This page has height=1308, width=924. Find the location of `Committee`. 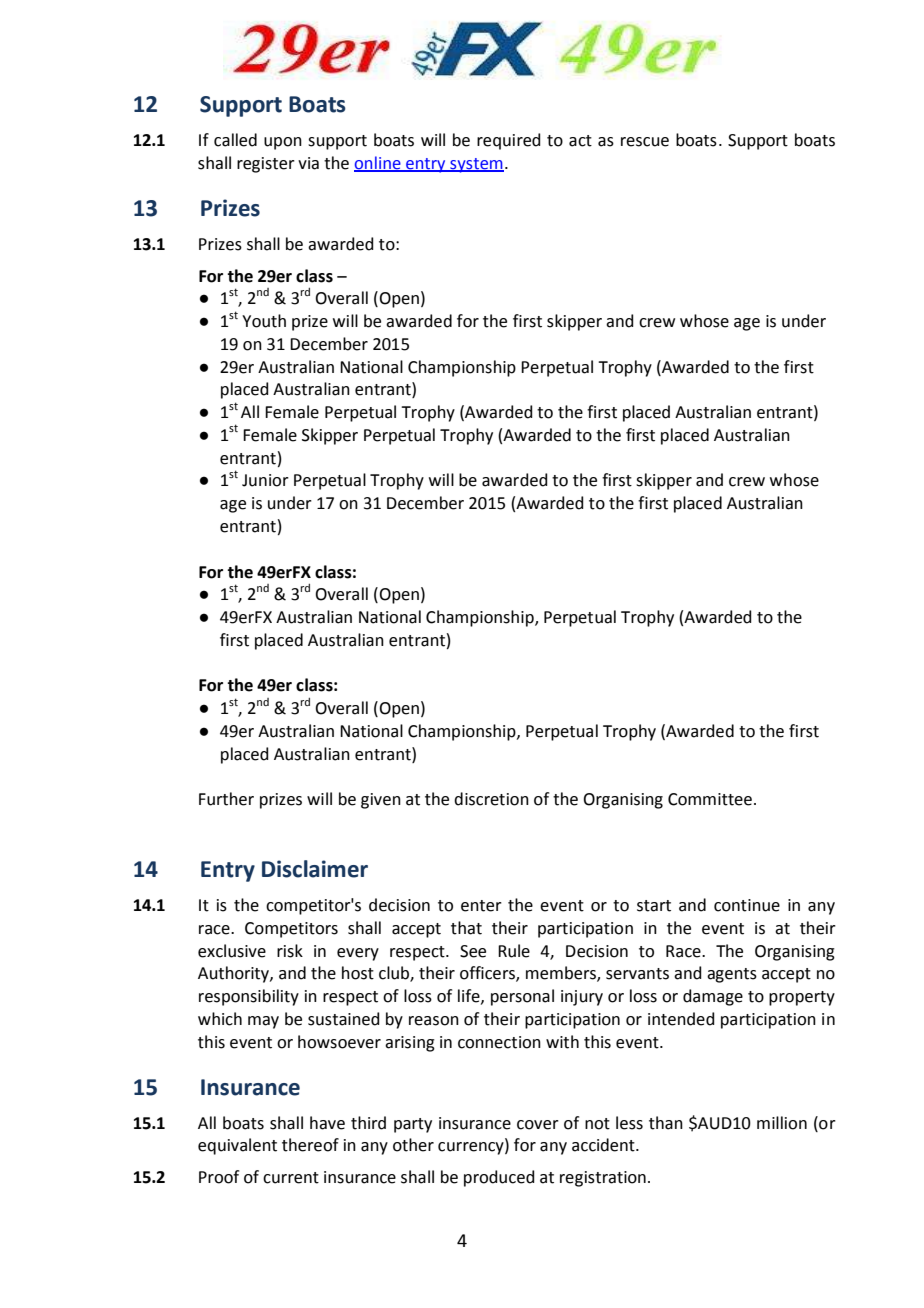

Committee is located at coordinates (710, 799).
